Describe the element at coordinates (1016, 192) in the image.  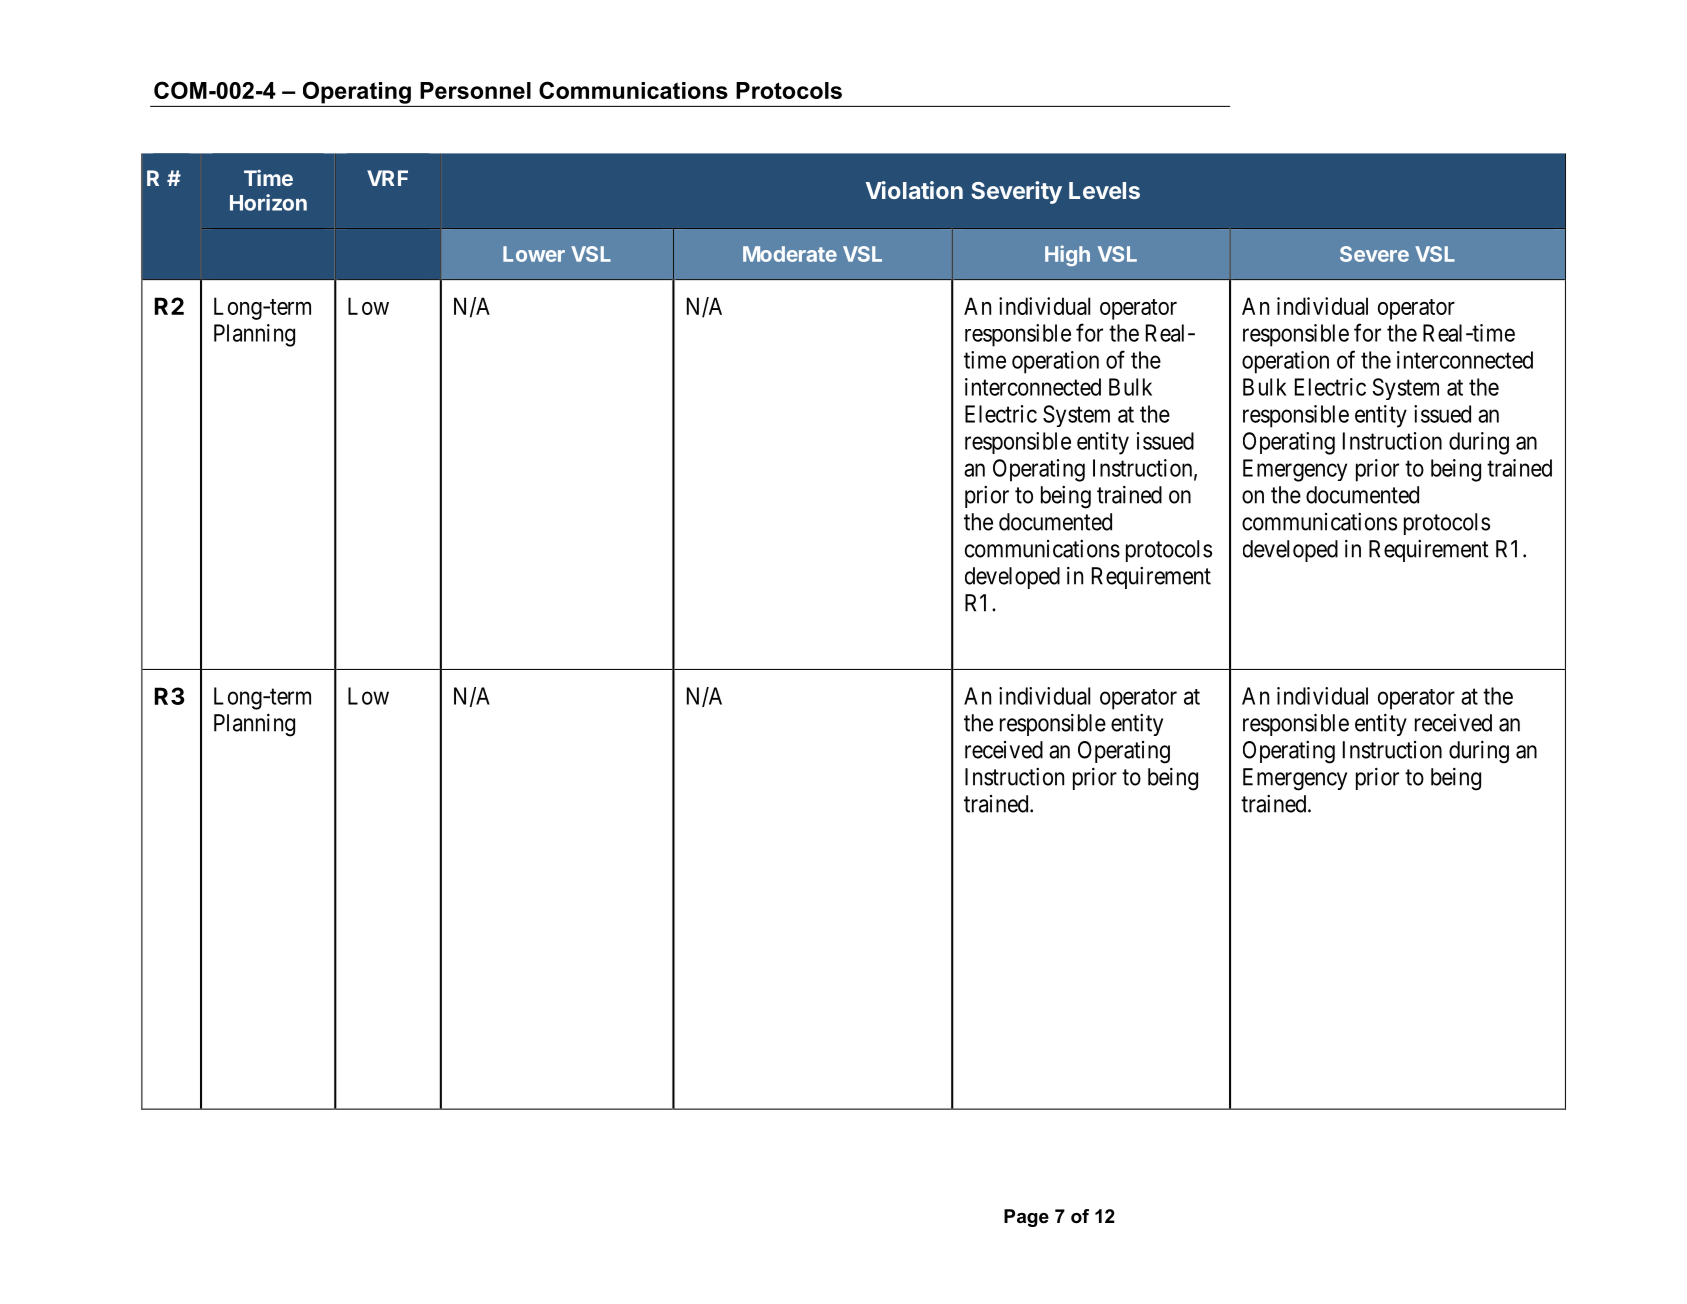
I see `Severity` at that location.
